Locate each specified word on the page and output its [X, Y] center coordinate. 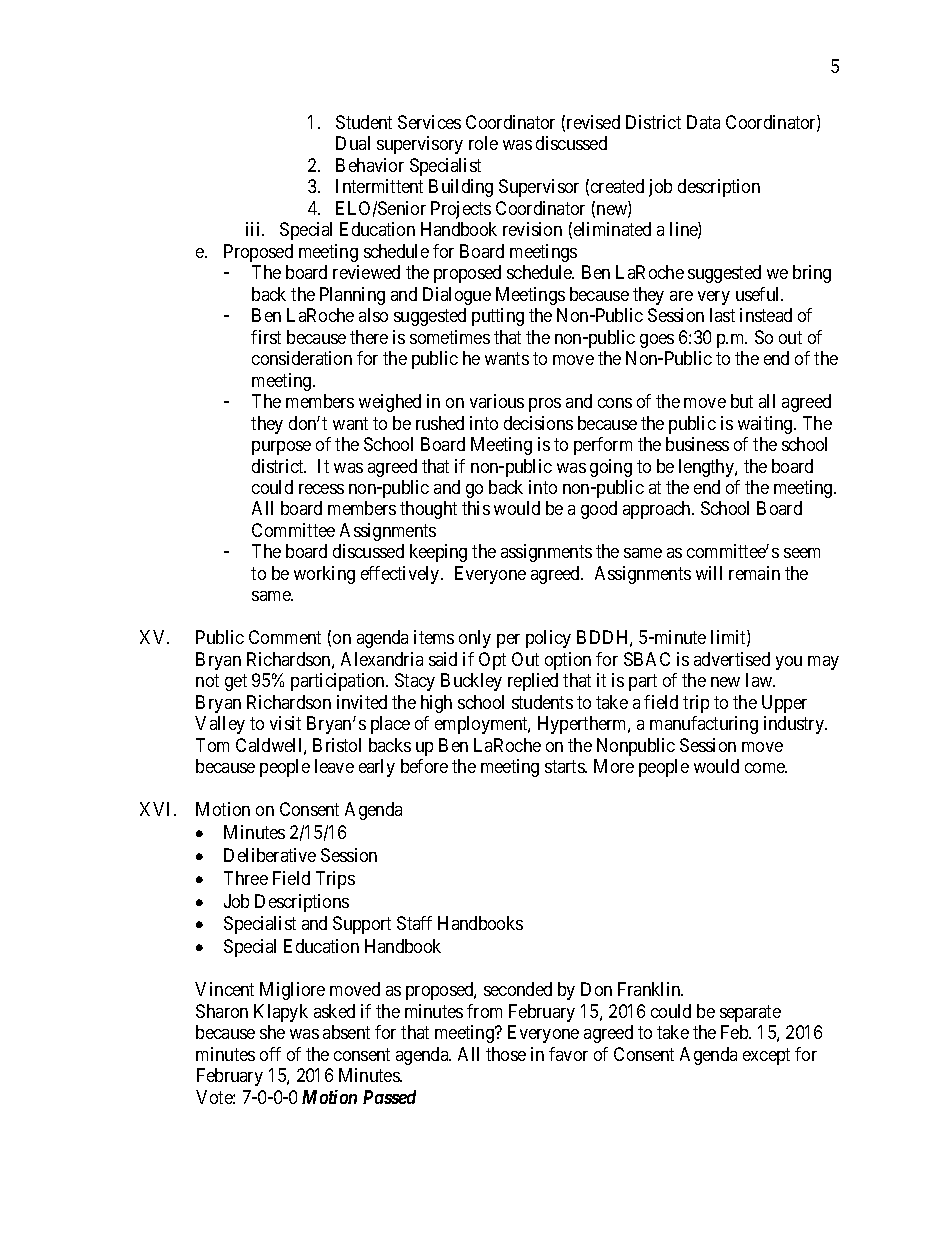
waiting [766, 425]
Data [703, 122]
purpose [281, 448]
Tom [212, 745]
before [424, 766]
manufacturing [704, 725]
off [270, 1054]
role [483, 143]
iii [254, 229]
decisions [538, 423]
